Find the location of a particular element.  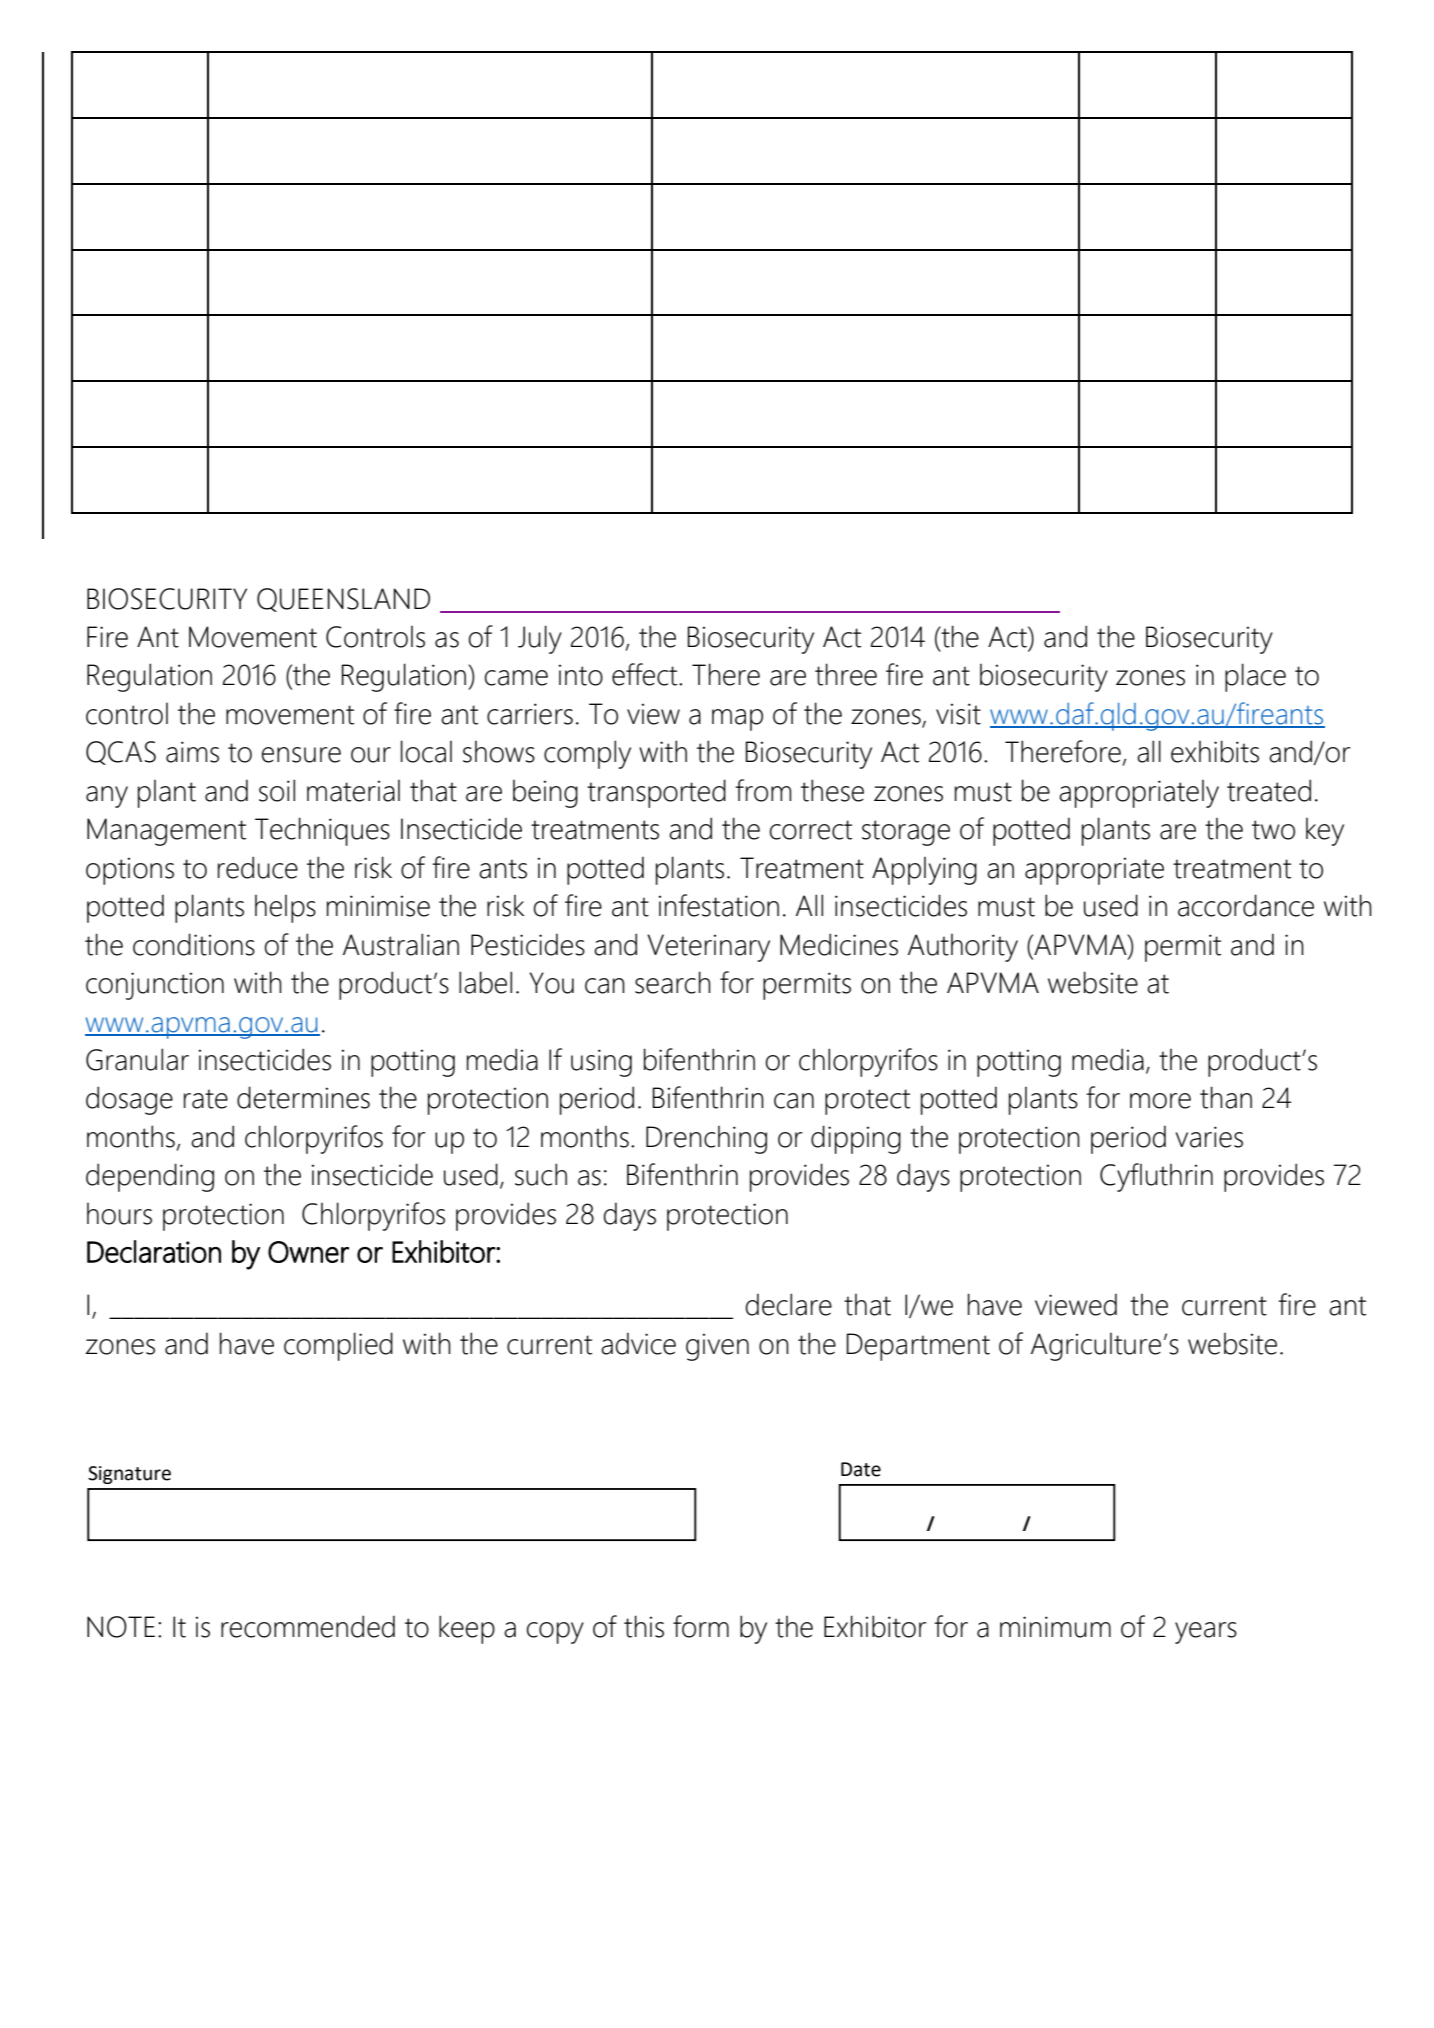

two is located at coordinates (1273, 830).
